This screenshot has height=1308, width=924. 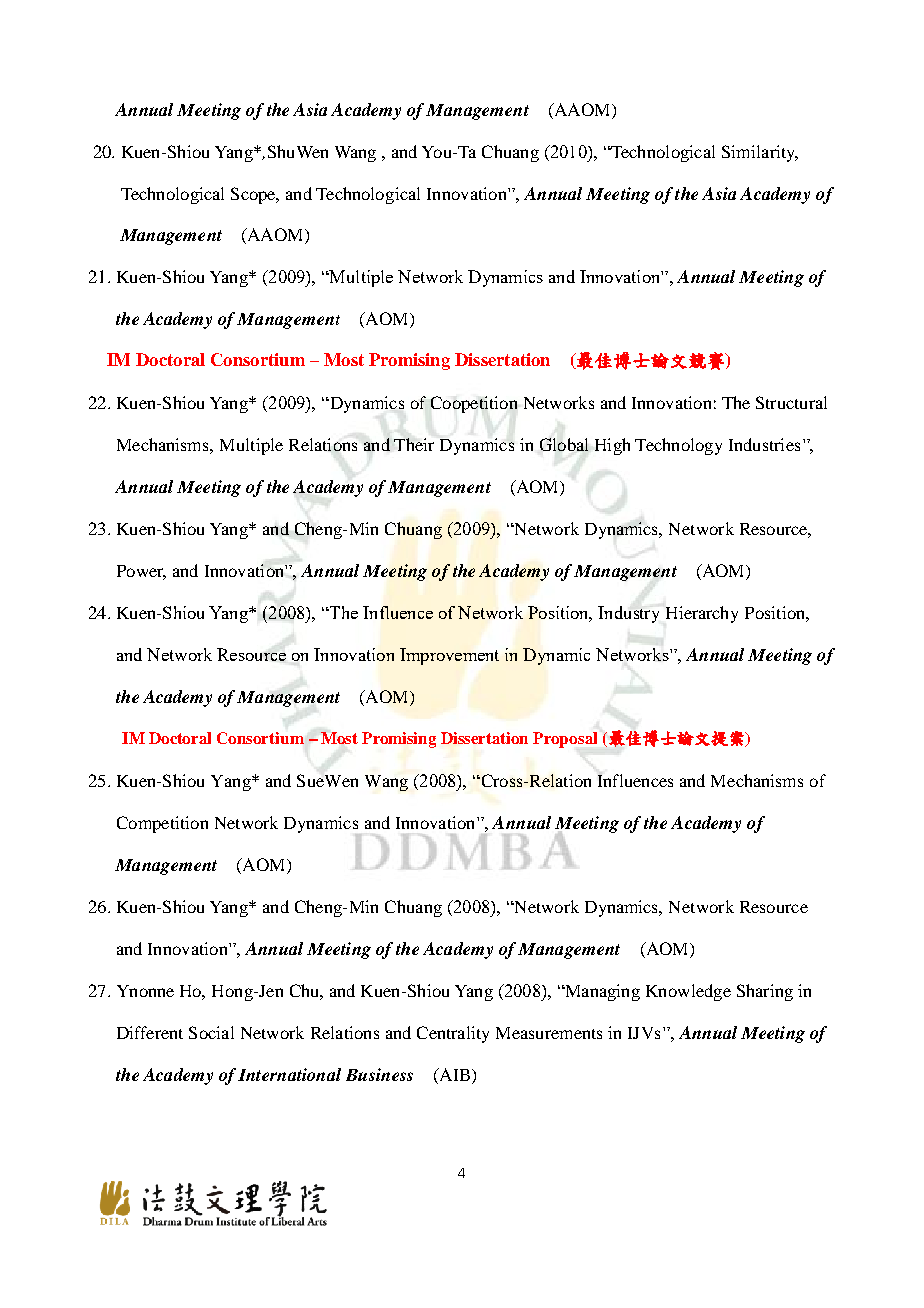 I want to click on Competition, so click(x=162, y=824).
